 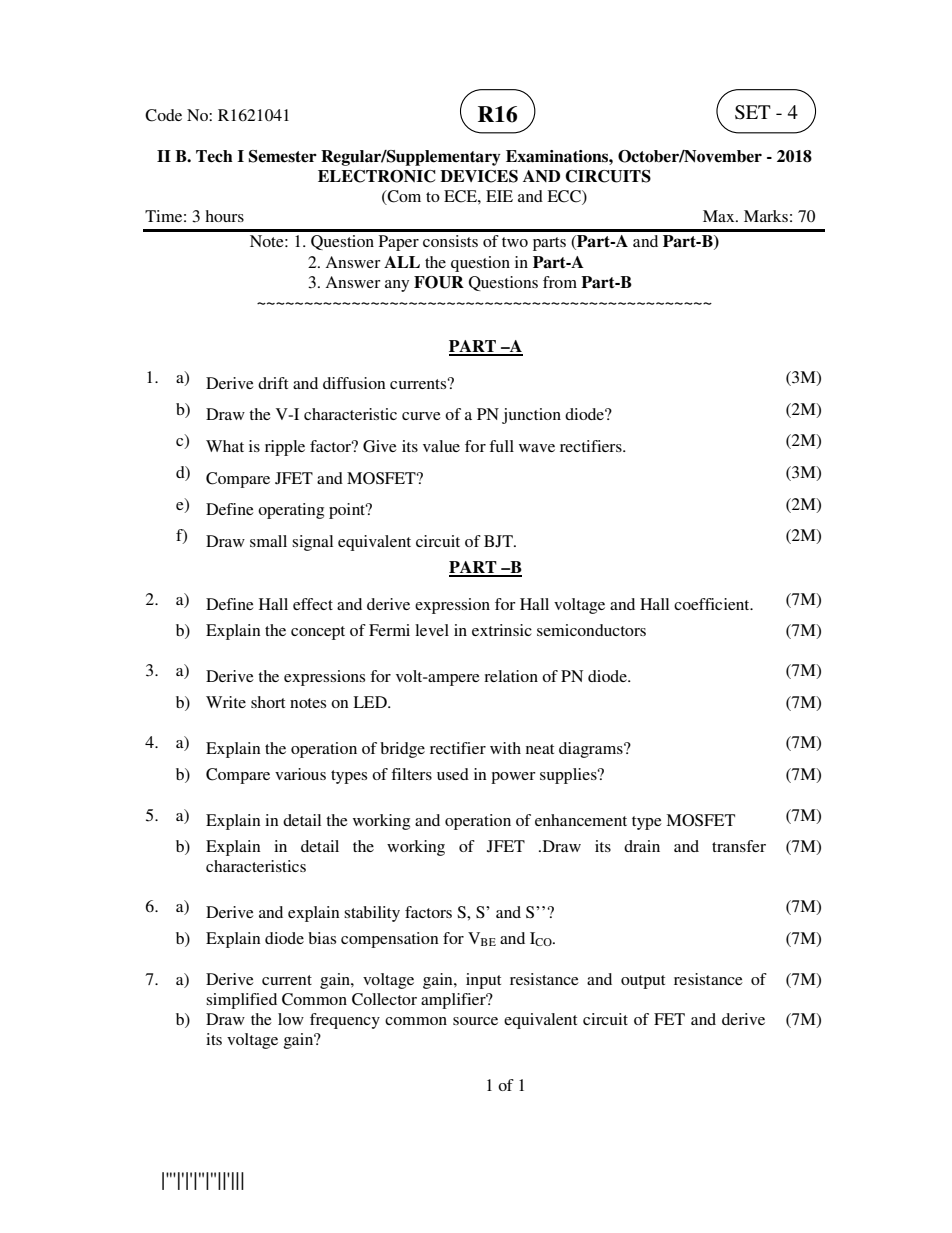 What do you see at coordinates (268, 541) in the screenshot?
I see `small` at bounding box center [268, 541].
